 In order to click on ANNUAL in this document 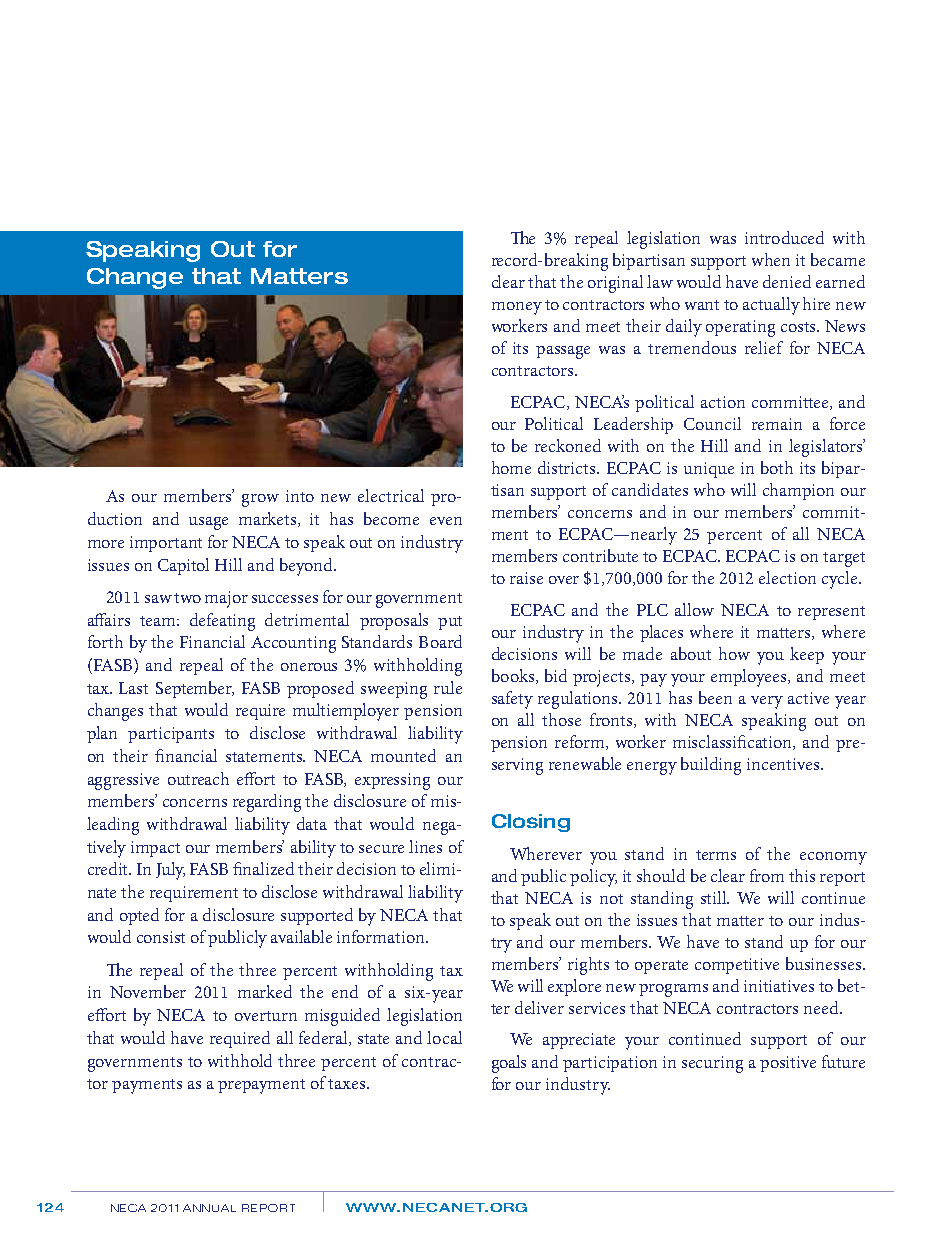, I will do `click(209, 1208)`.
